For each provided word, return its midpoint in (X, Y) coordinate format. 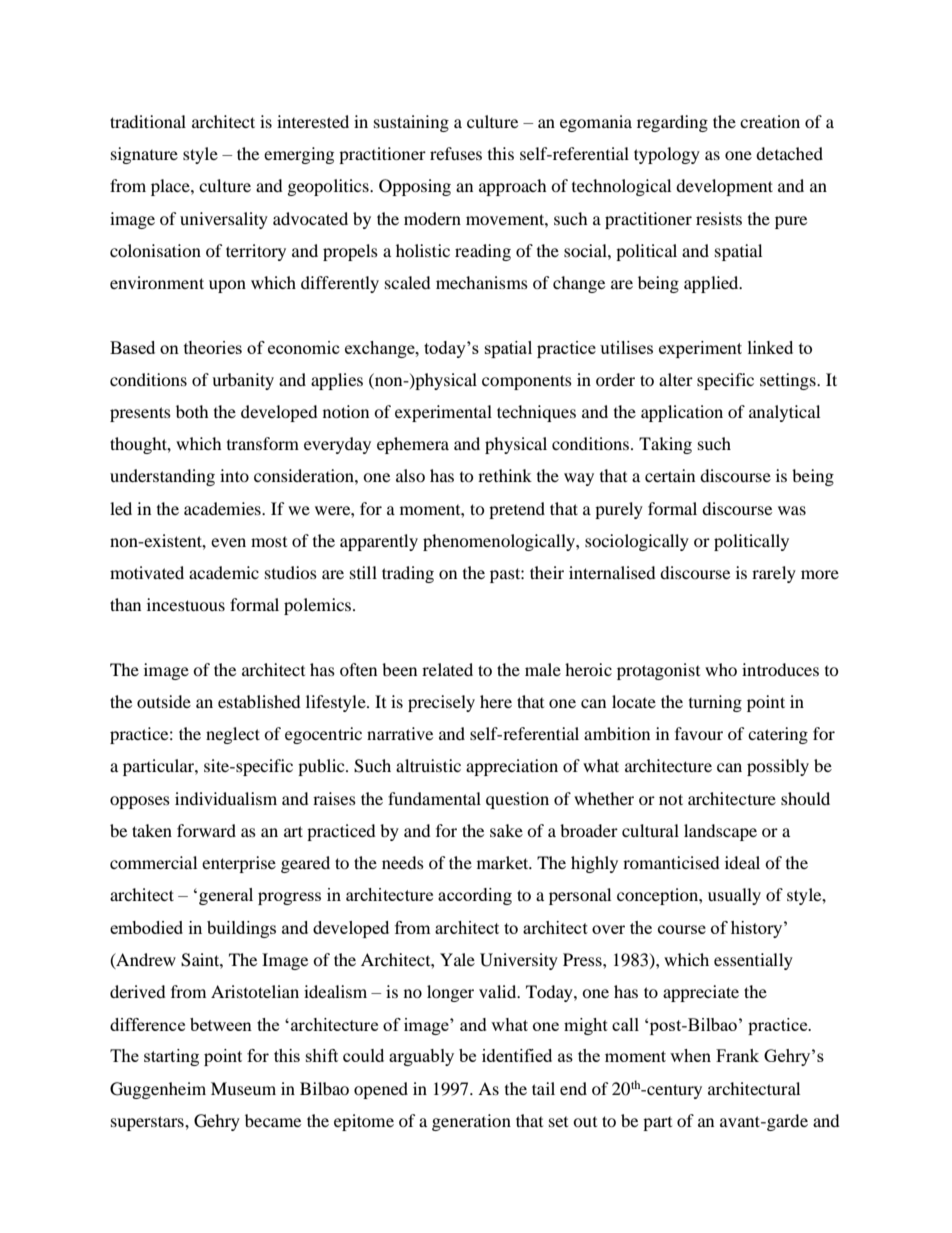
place (171, 187)
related (447, 669)
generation (471, 1122)
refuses (456, 153)
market (504, 862)
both (192, 411)
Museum (243, 1088)
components (527, 382)
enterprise (239, 864)
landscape (720, 832)
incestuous (186, 604)
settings (789, 381)
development (724, 187)
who (721, 669)
